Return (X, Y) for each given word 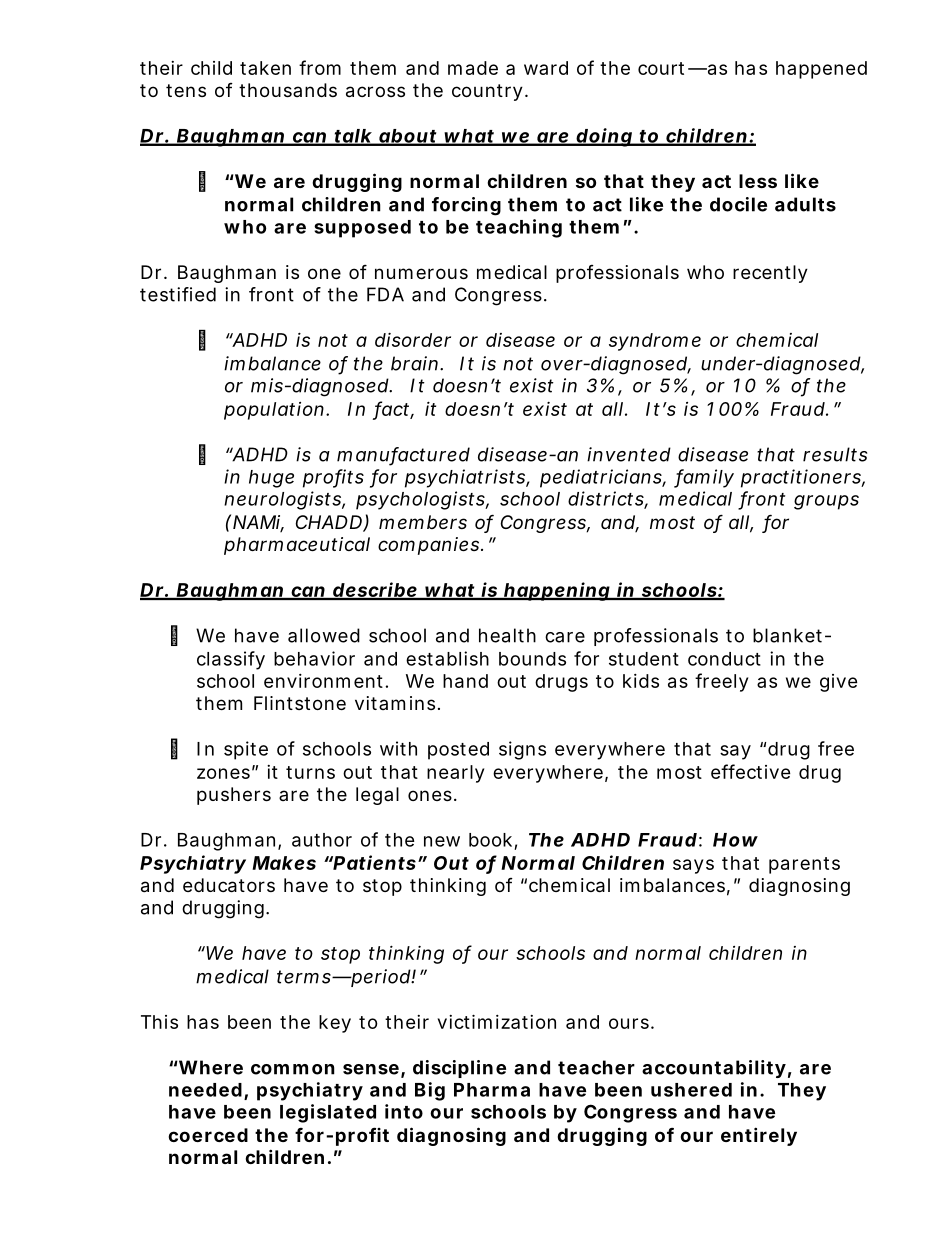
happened (821, 70)
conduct (724, 659)
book (490, 840)
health (507, 635)
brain (414, 363)
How (735, 840)
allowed (324, 635)
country (487, 92)
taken (265, 68)
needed (205, 1090)
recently (770, 274)
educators (229, 885)
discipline (459, 1069)
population (274, 411)
